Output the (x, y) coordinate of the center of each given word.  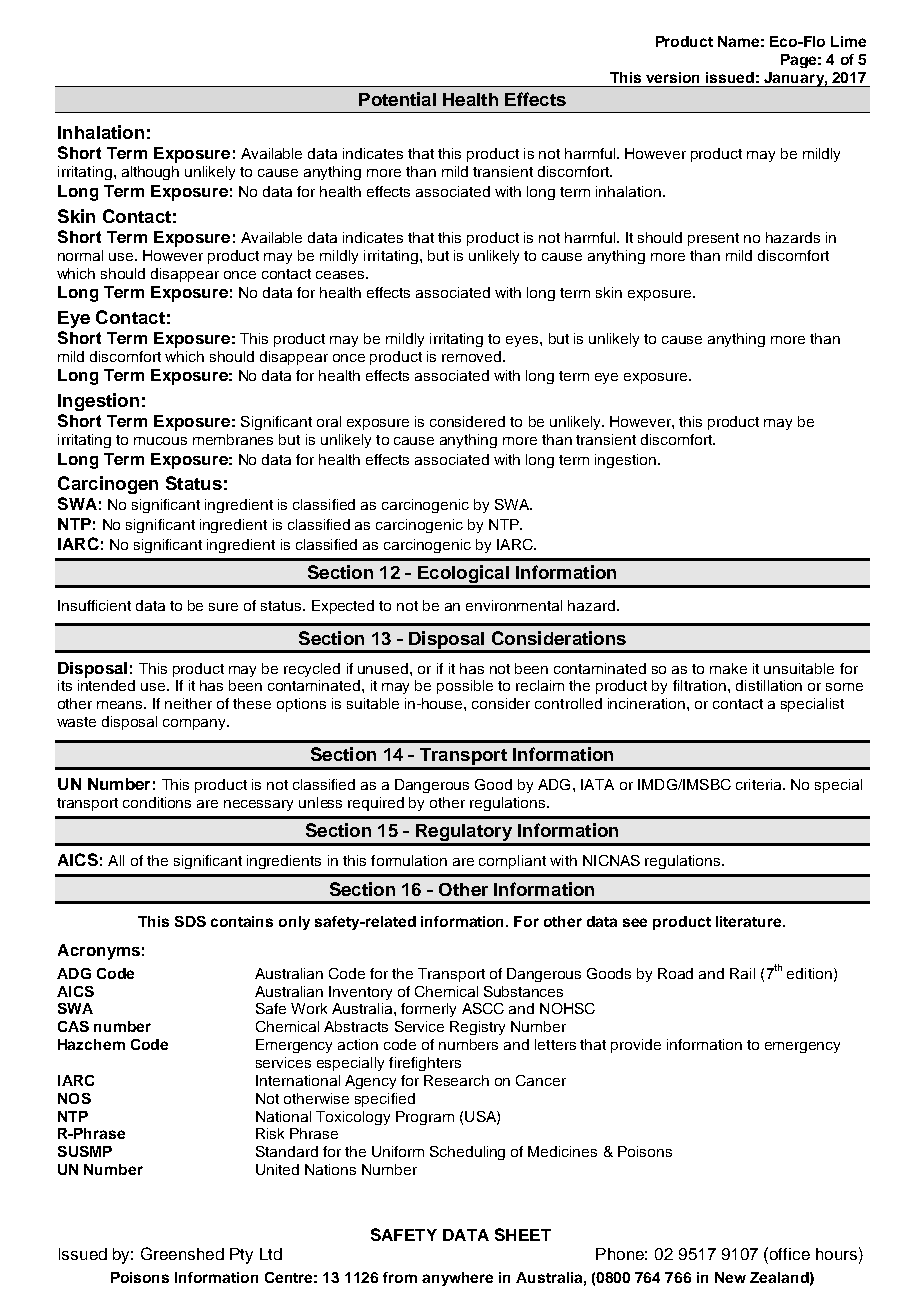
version (672, 77)
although (150, 173)
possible (465, 687)
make (728, 668)
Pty (241, 1256)
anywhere (457, 1279)
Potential (397, 99)
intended (106, 685)
